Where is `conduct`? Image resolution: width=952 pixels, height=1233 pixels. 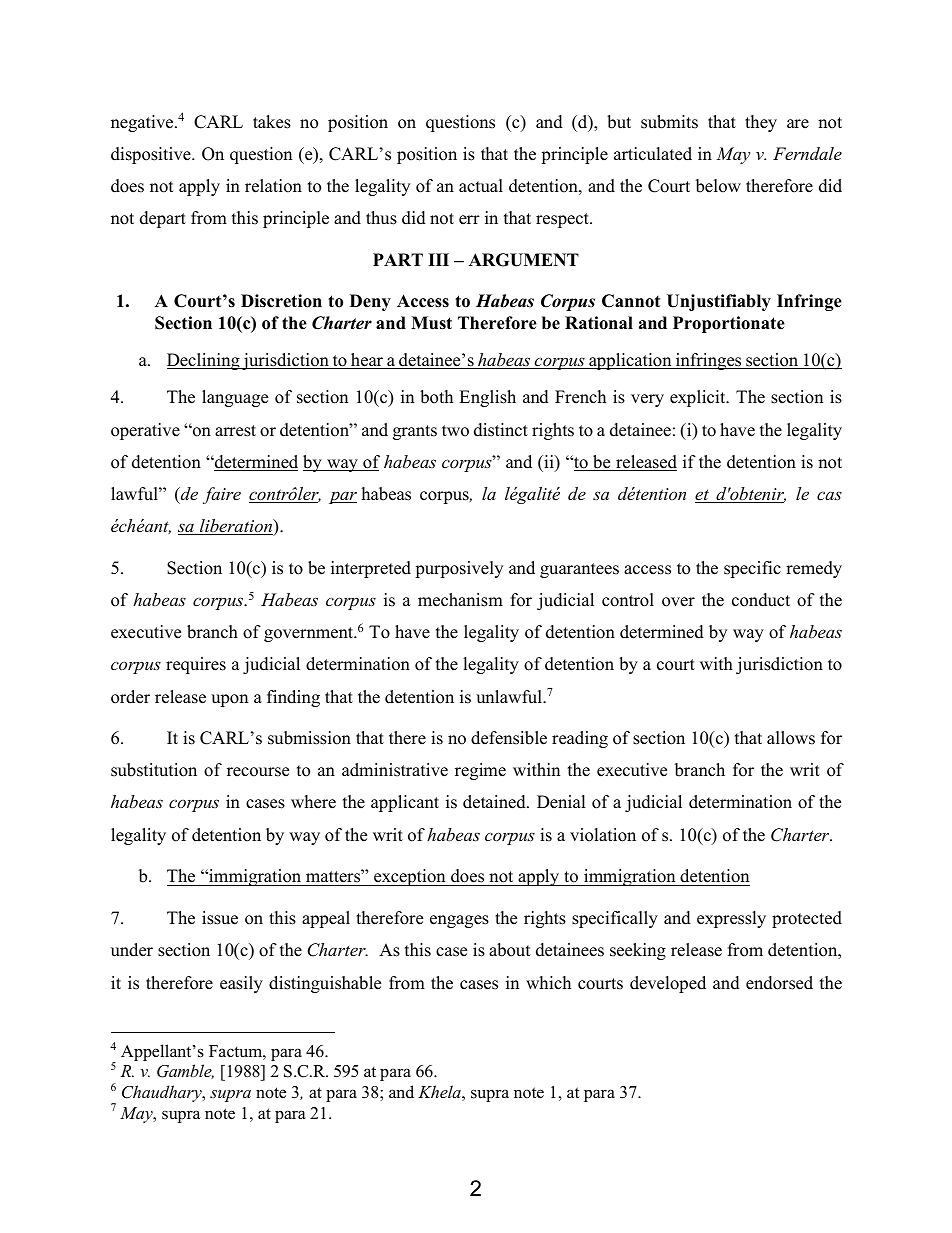 conduct is located at coordinates (761, 600).
